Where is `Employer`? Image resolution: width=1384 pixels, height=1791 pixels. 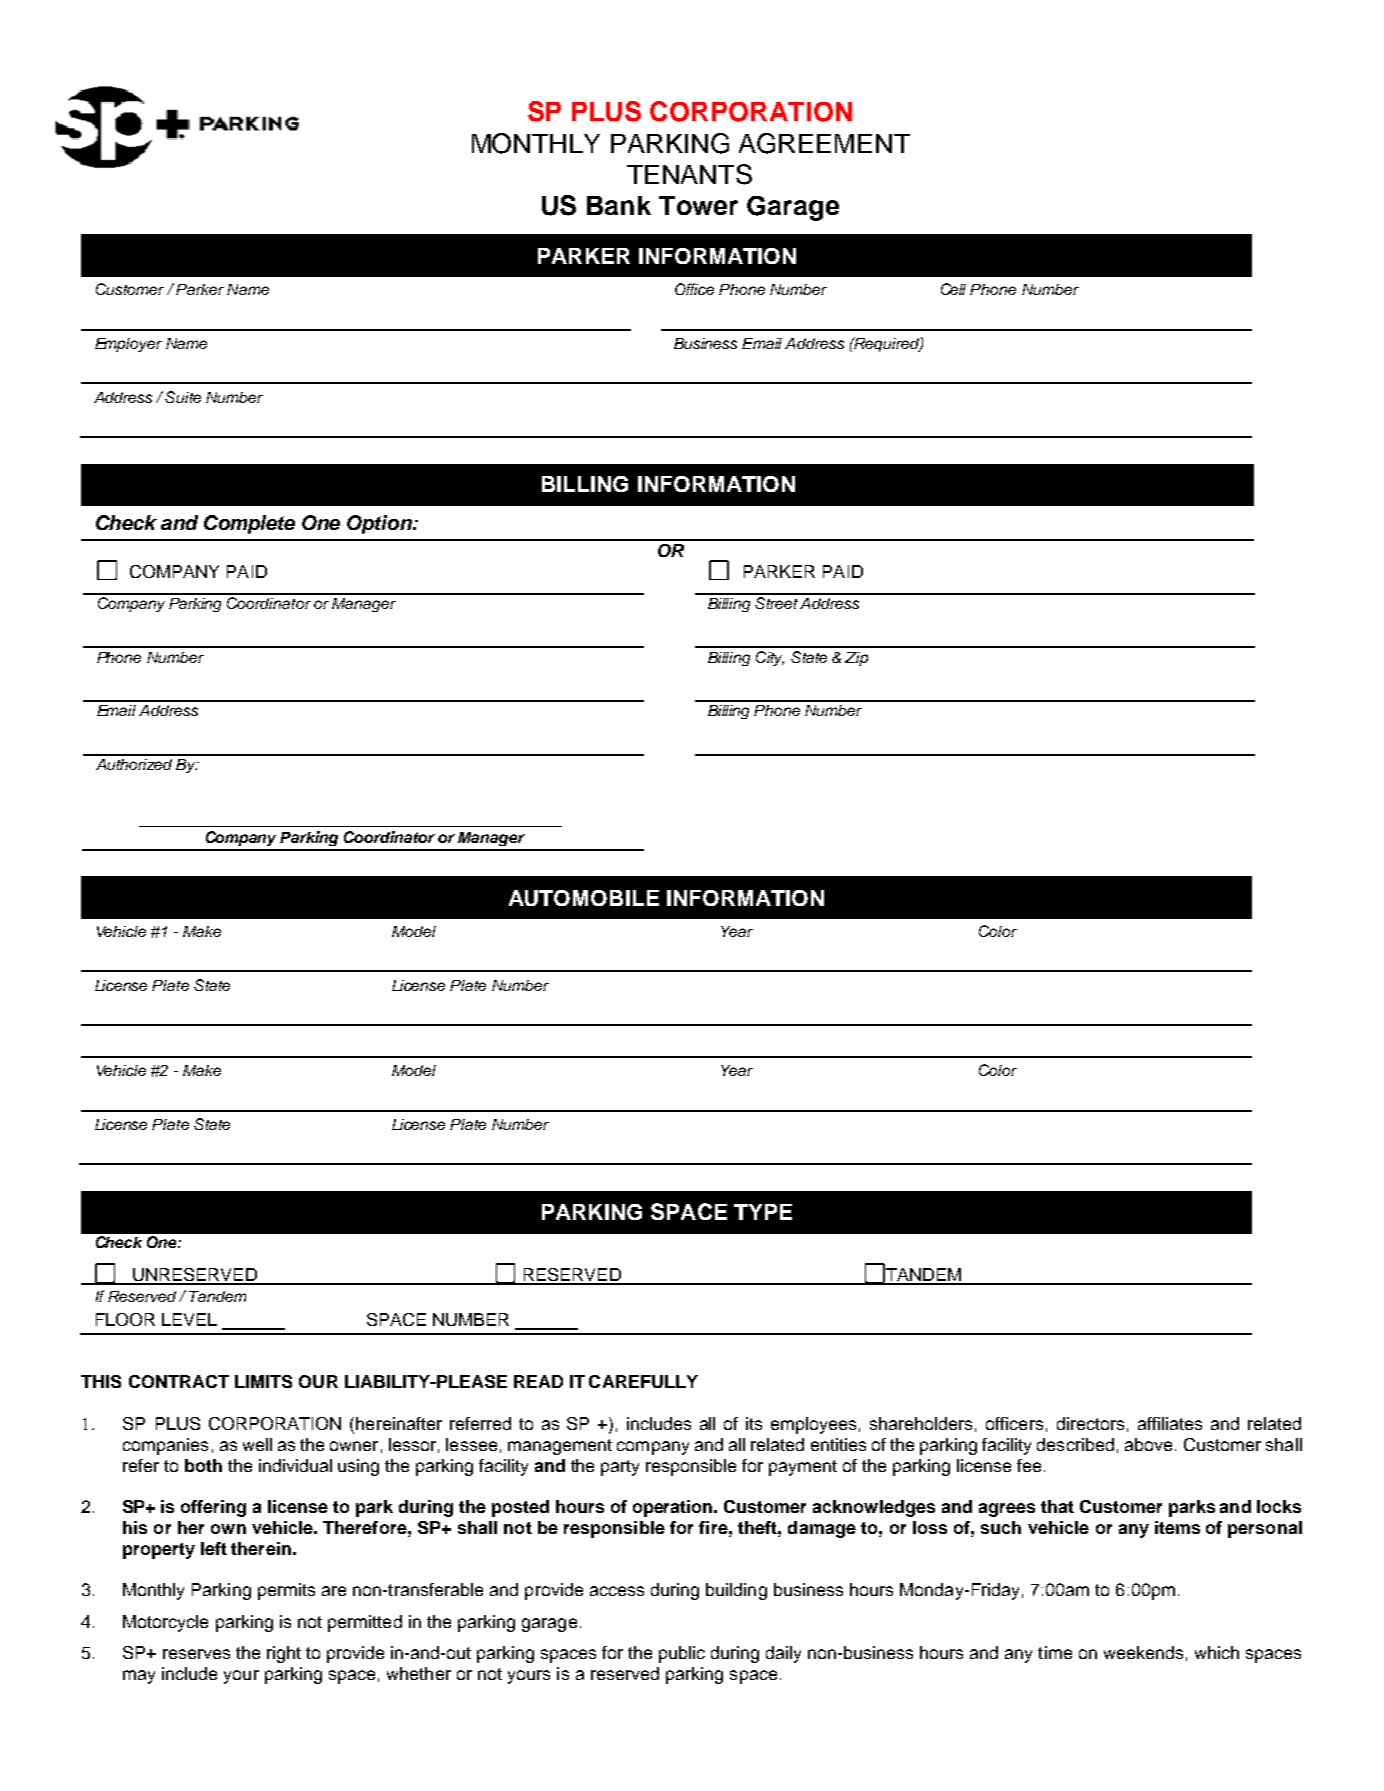 Employer is located at coordinates (128, 345).
